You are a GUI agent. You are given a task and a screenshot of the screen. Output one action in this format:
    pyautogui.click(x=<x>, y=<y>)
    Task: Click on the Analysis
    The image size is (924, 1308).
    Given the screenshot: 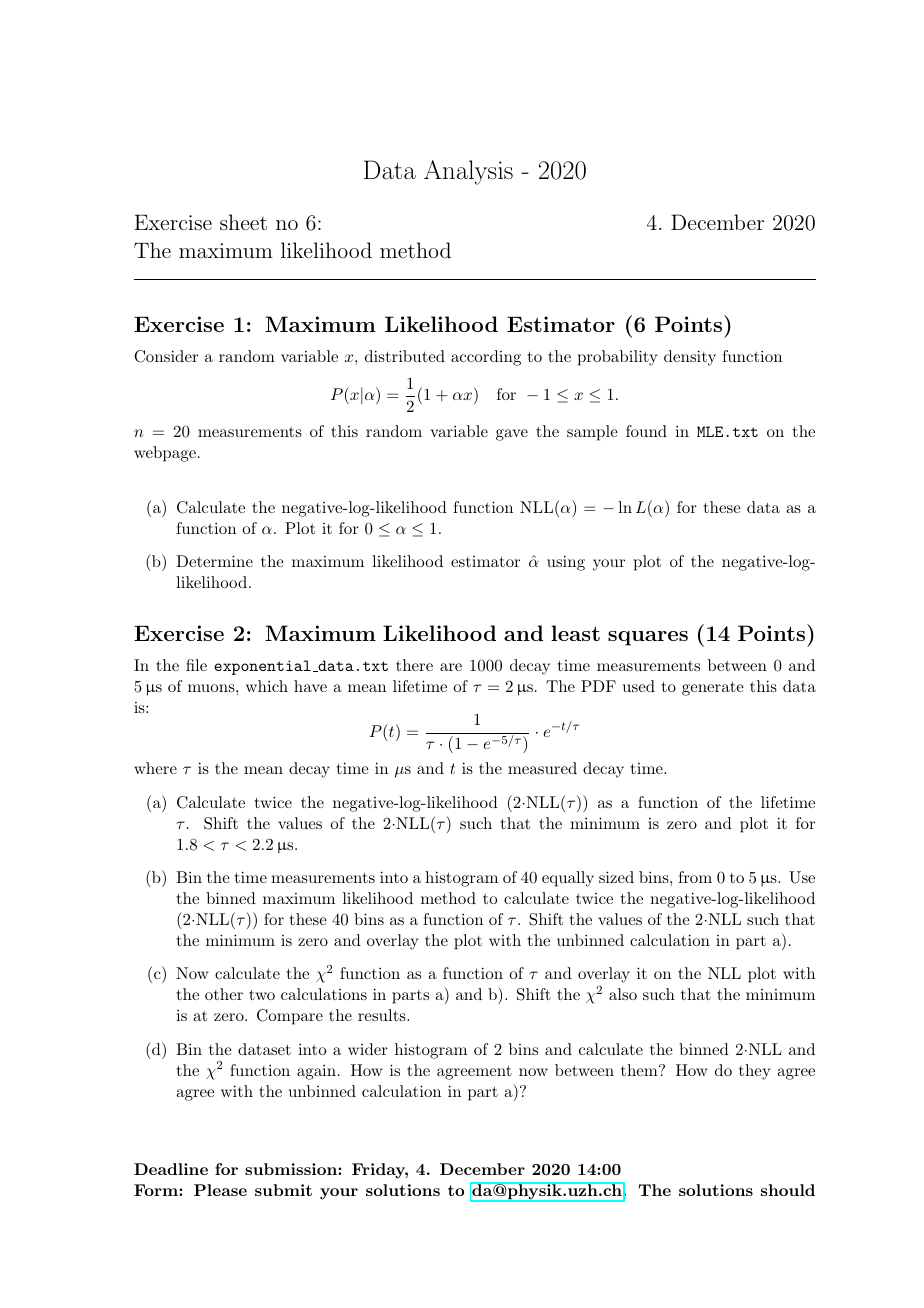 What is the action you would take?
    pyautogui.click(x=468, y=172)
